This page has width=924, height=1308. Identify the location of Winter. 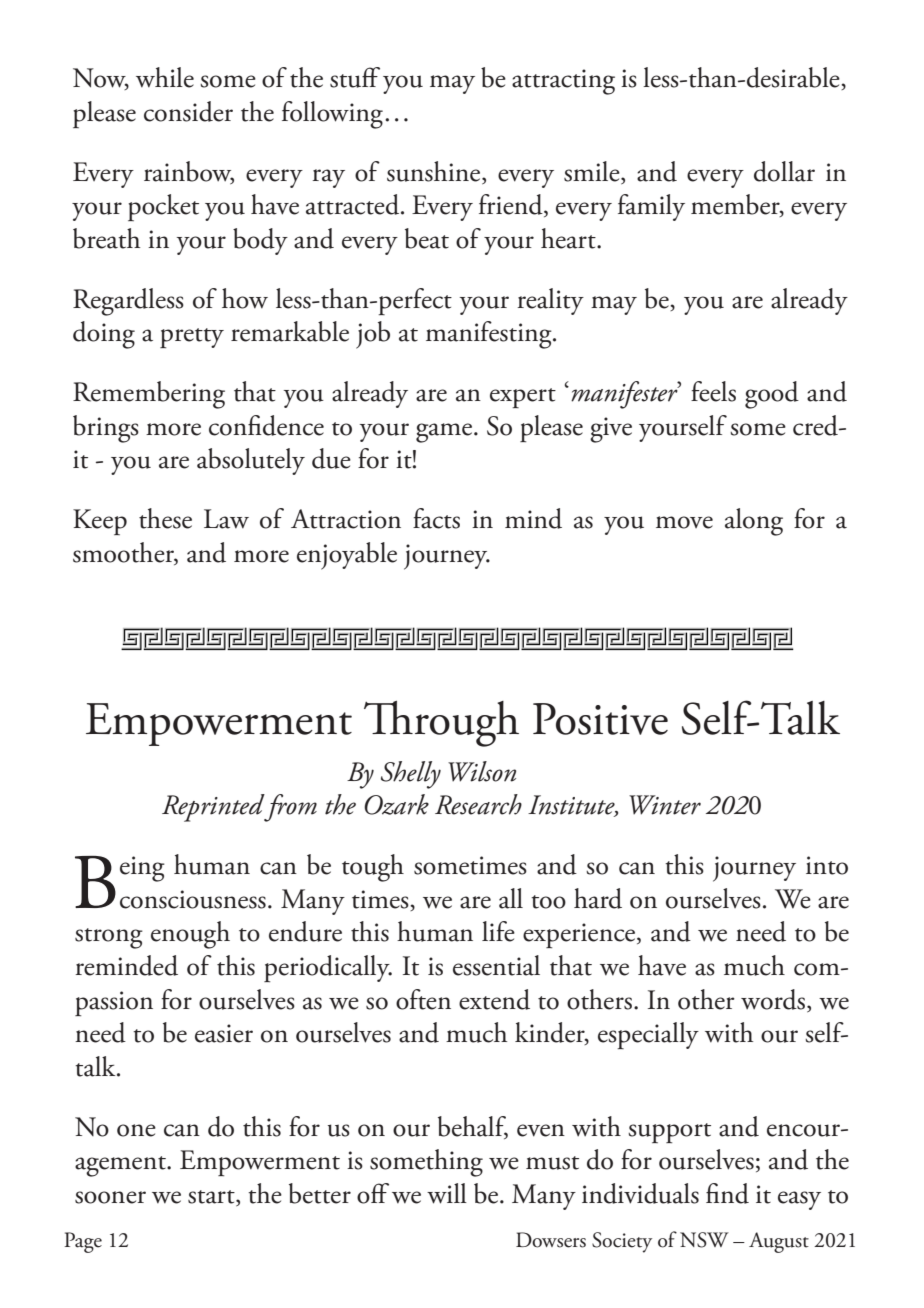
(665, 805).
